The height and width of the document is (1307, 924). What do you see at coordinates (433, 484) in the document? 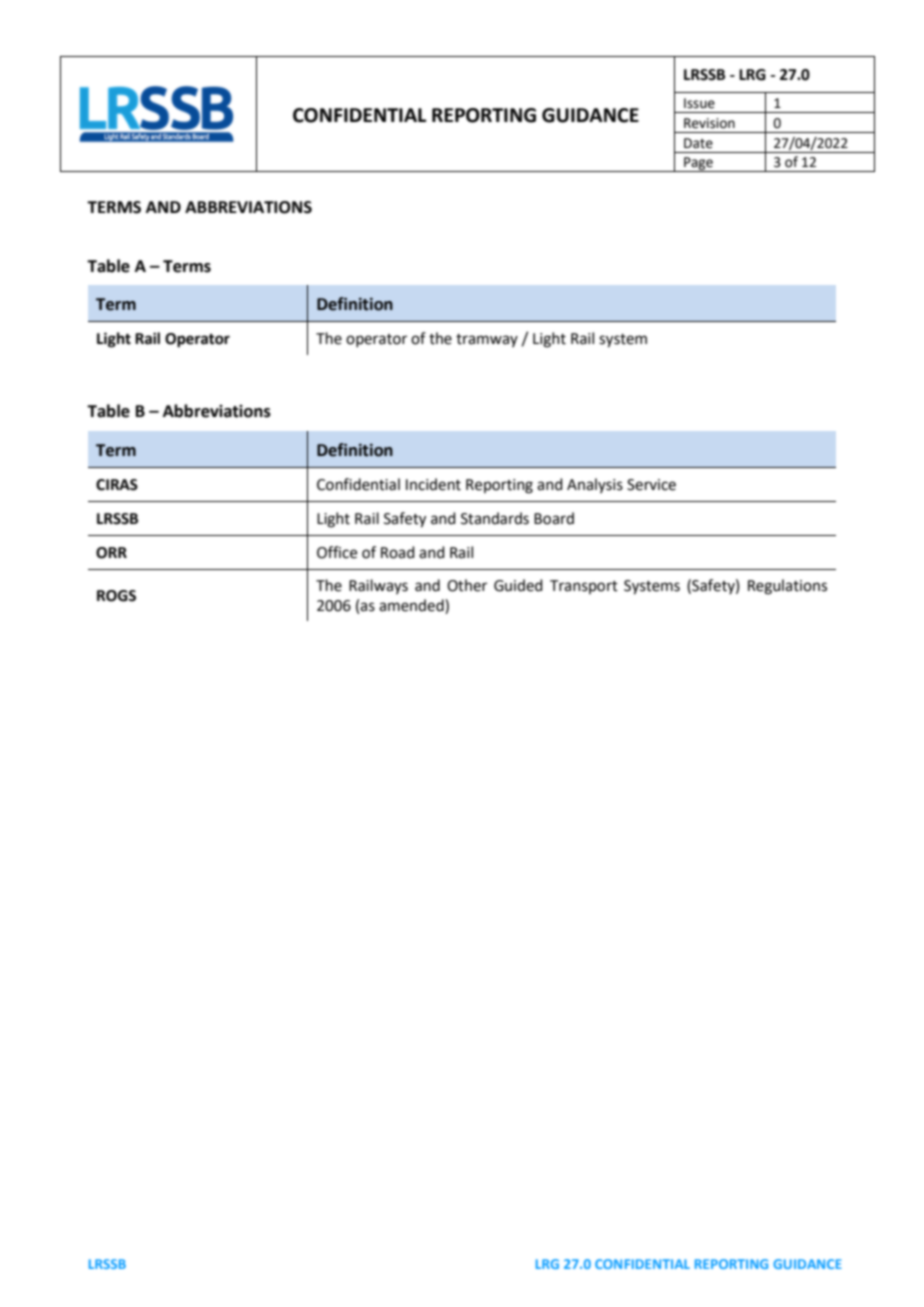
I see `Incident` at bounding box center [433, 484].
